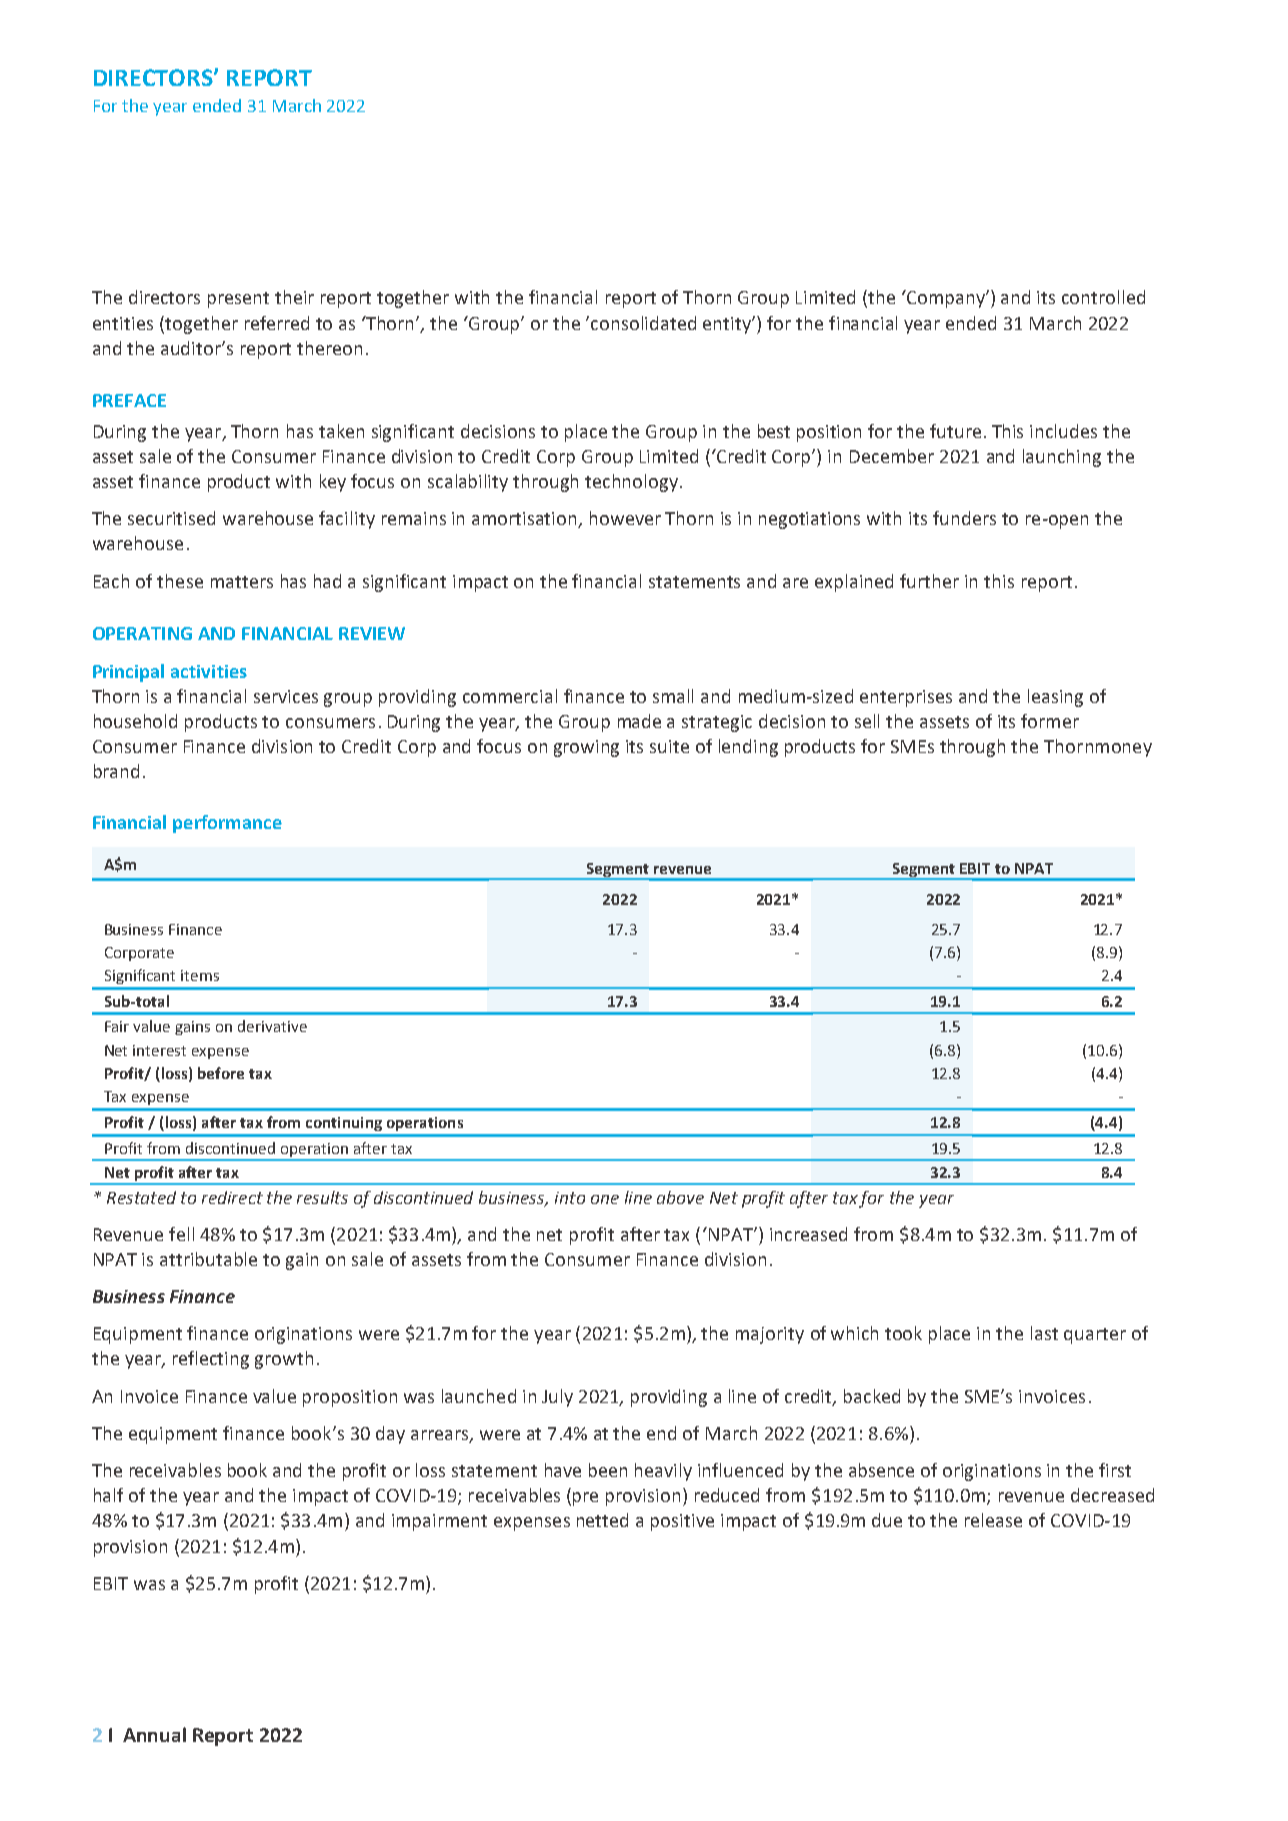  Describe the element at coordinates (208, 1259) in the screenshot. I see `attributable` at that location.
